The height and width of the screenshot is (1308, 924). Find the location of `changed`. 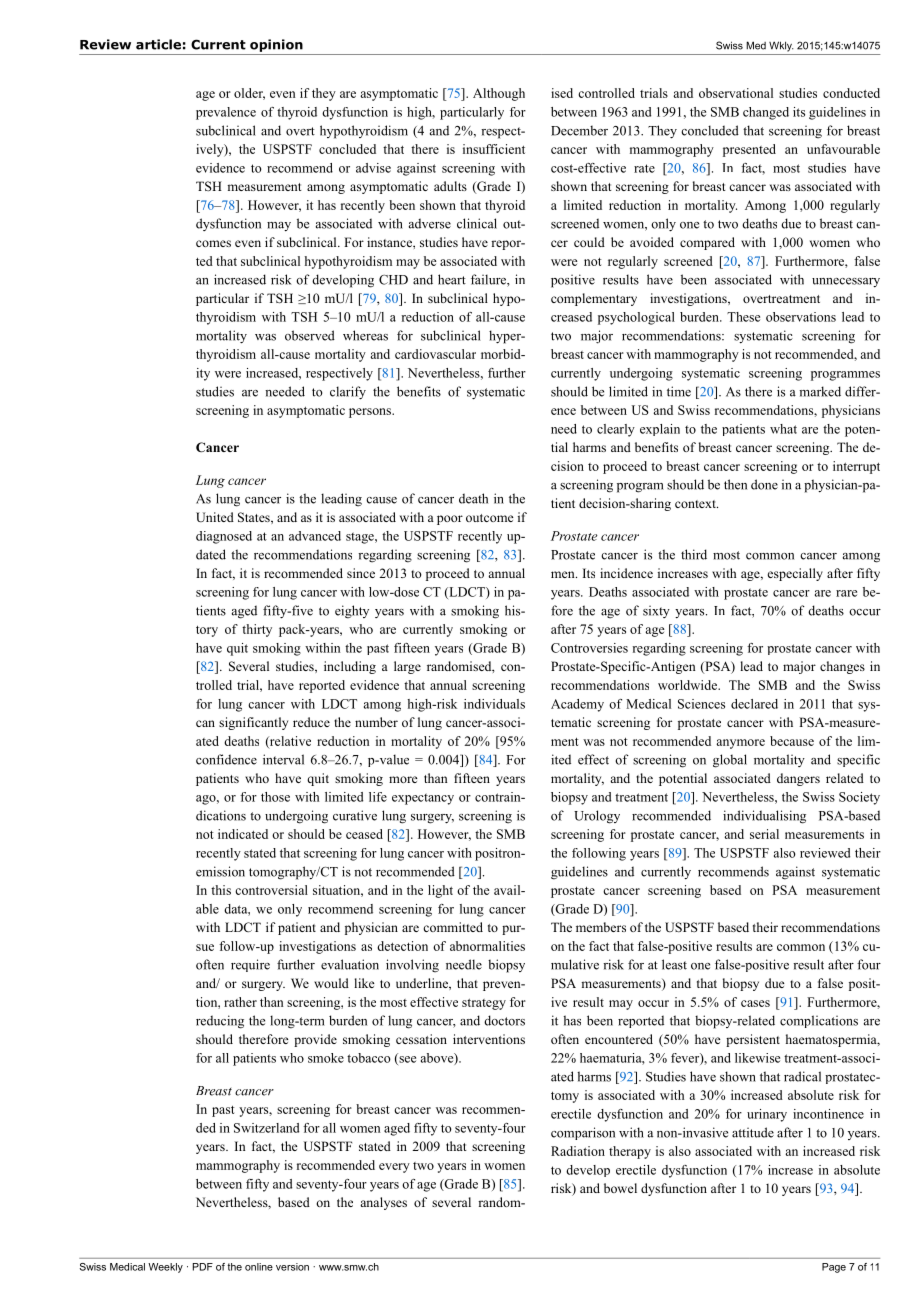

changed is located at coordinates (766, 113).
